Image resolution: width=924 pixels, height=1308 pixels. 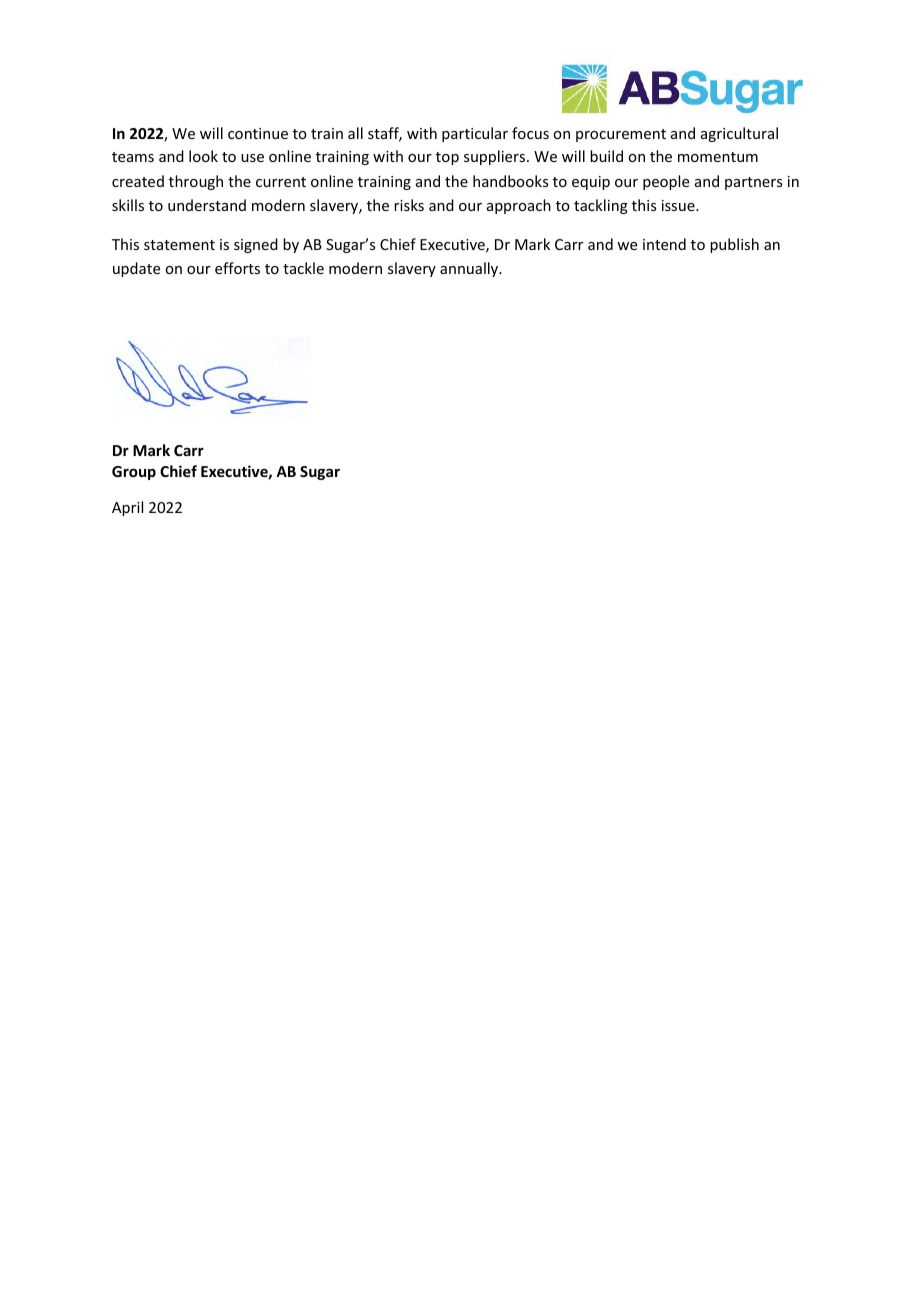 I want to click on look, so click(x=203, y=156).
